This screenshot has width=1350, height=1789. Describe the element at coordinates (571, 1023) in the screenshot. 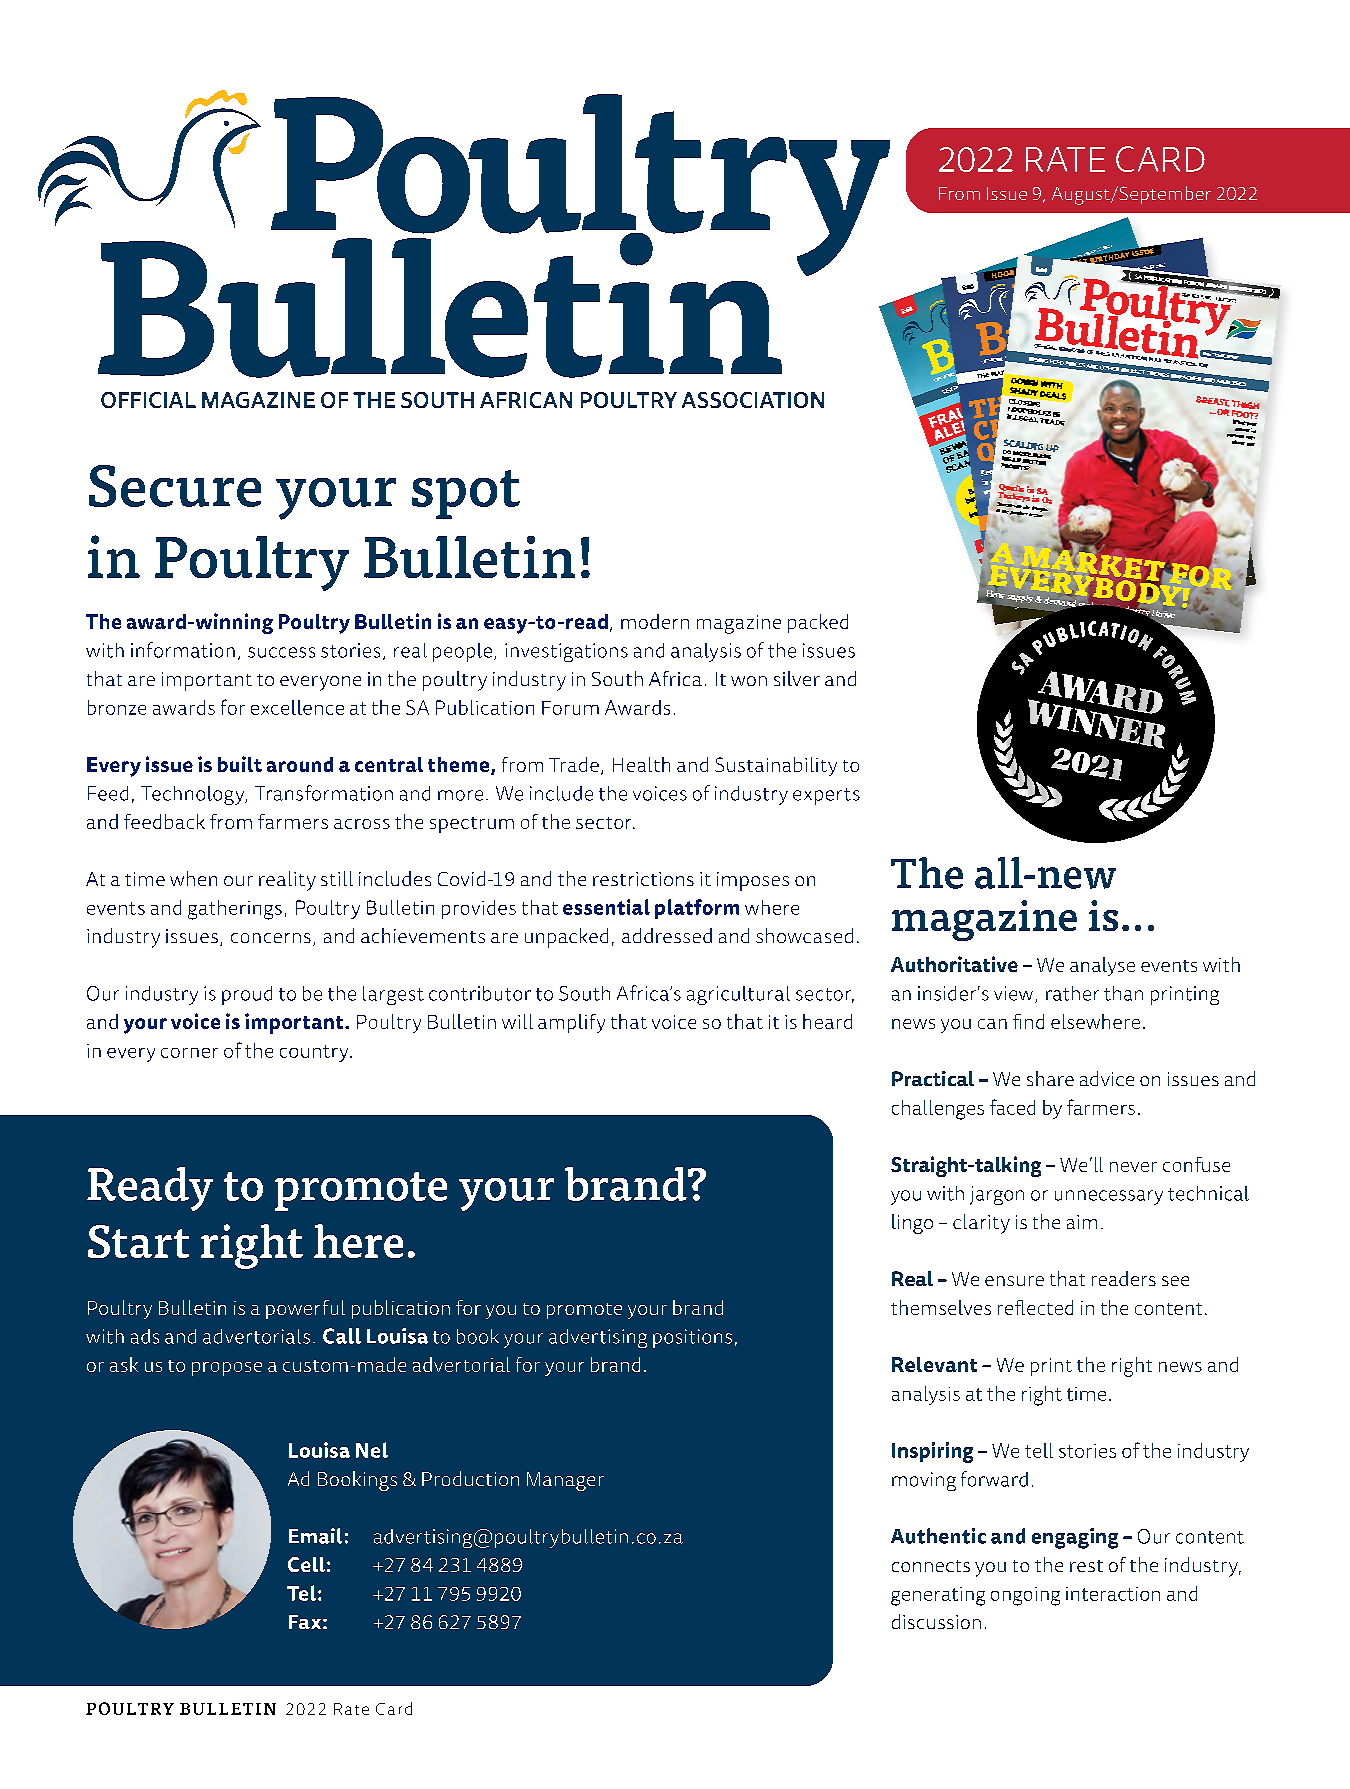

I see `amplify` at that location.
